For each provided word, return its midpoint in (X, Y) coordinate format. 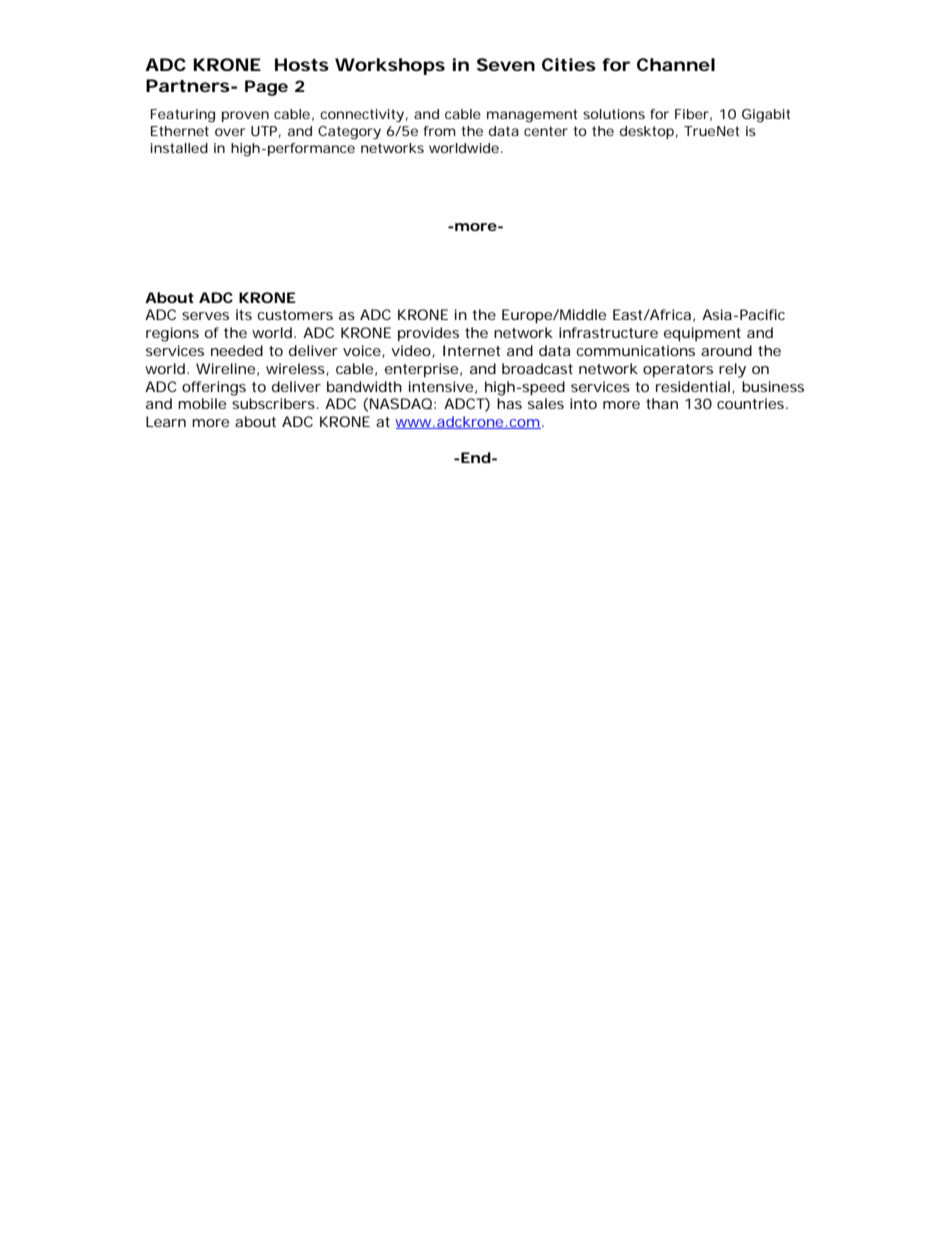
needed (237, 350)
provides (428, 334)
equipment (702, 334)
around (726, 350)
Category (349, 133)
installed (179, 148)
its (244, 314)
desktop (647, 132)
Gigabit (766, 116)
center (546, 131)
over (230, 132)
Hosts (302, 64)
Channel (676, 64)
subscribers (274, 403)
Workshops (390, 66)
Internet (472, 350)
